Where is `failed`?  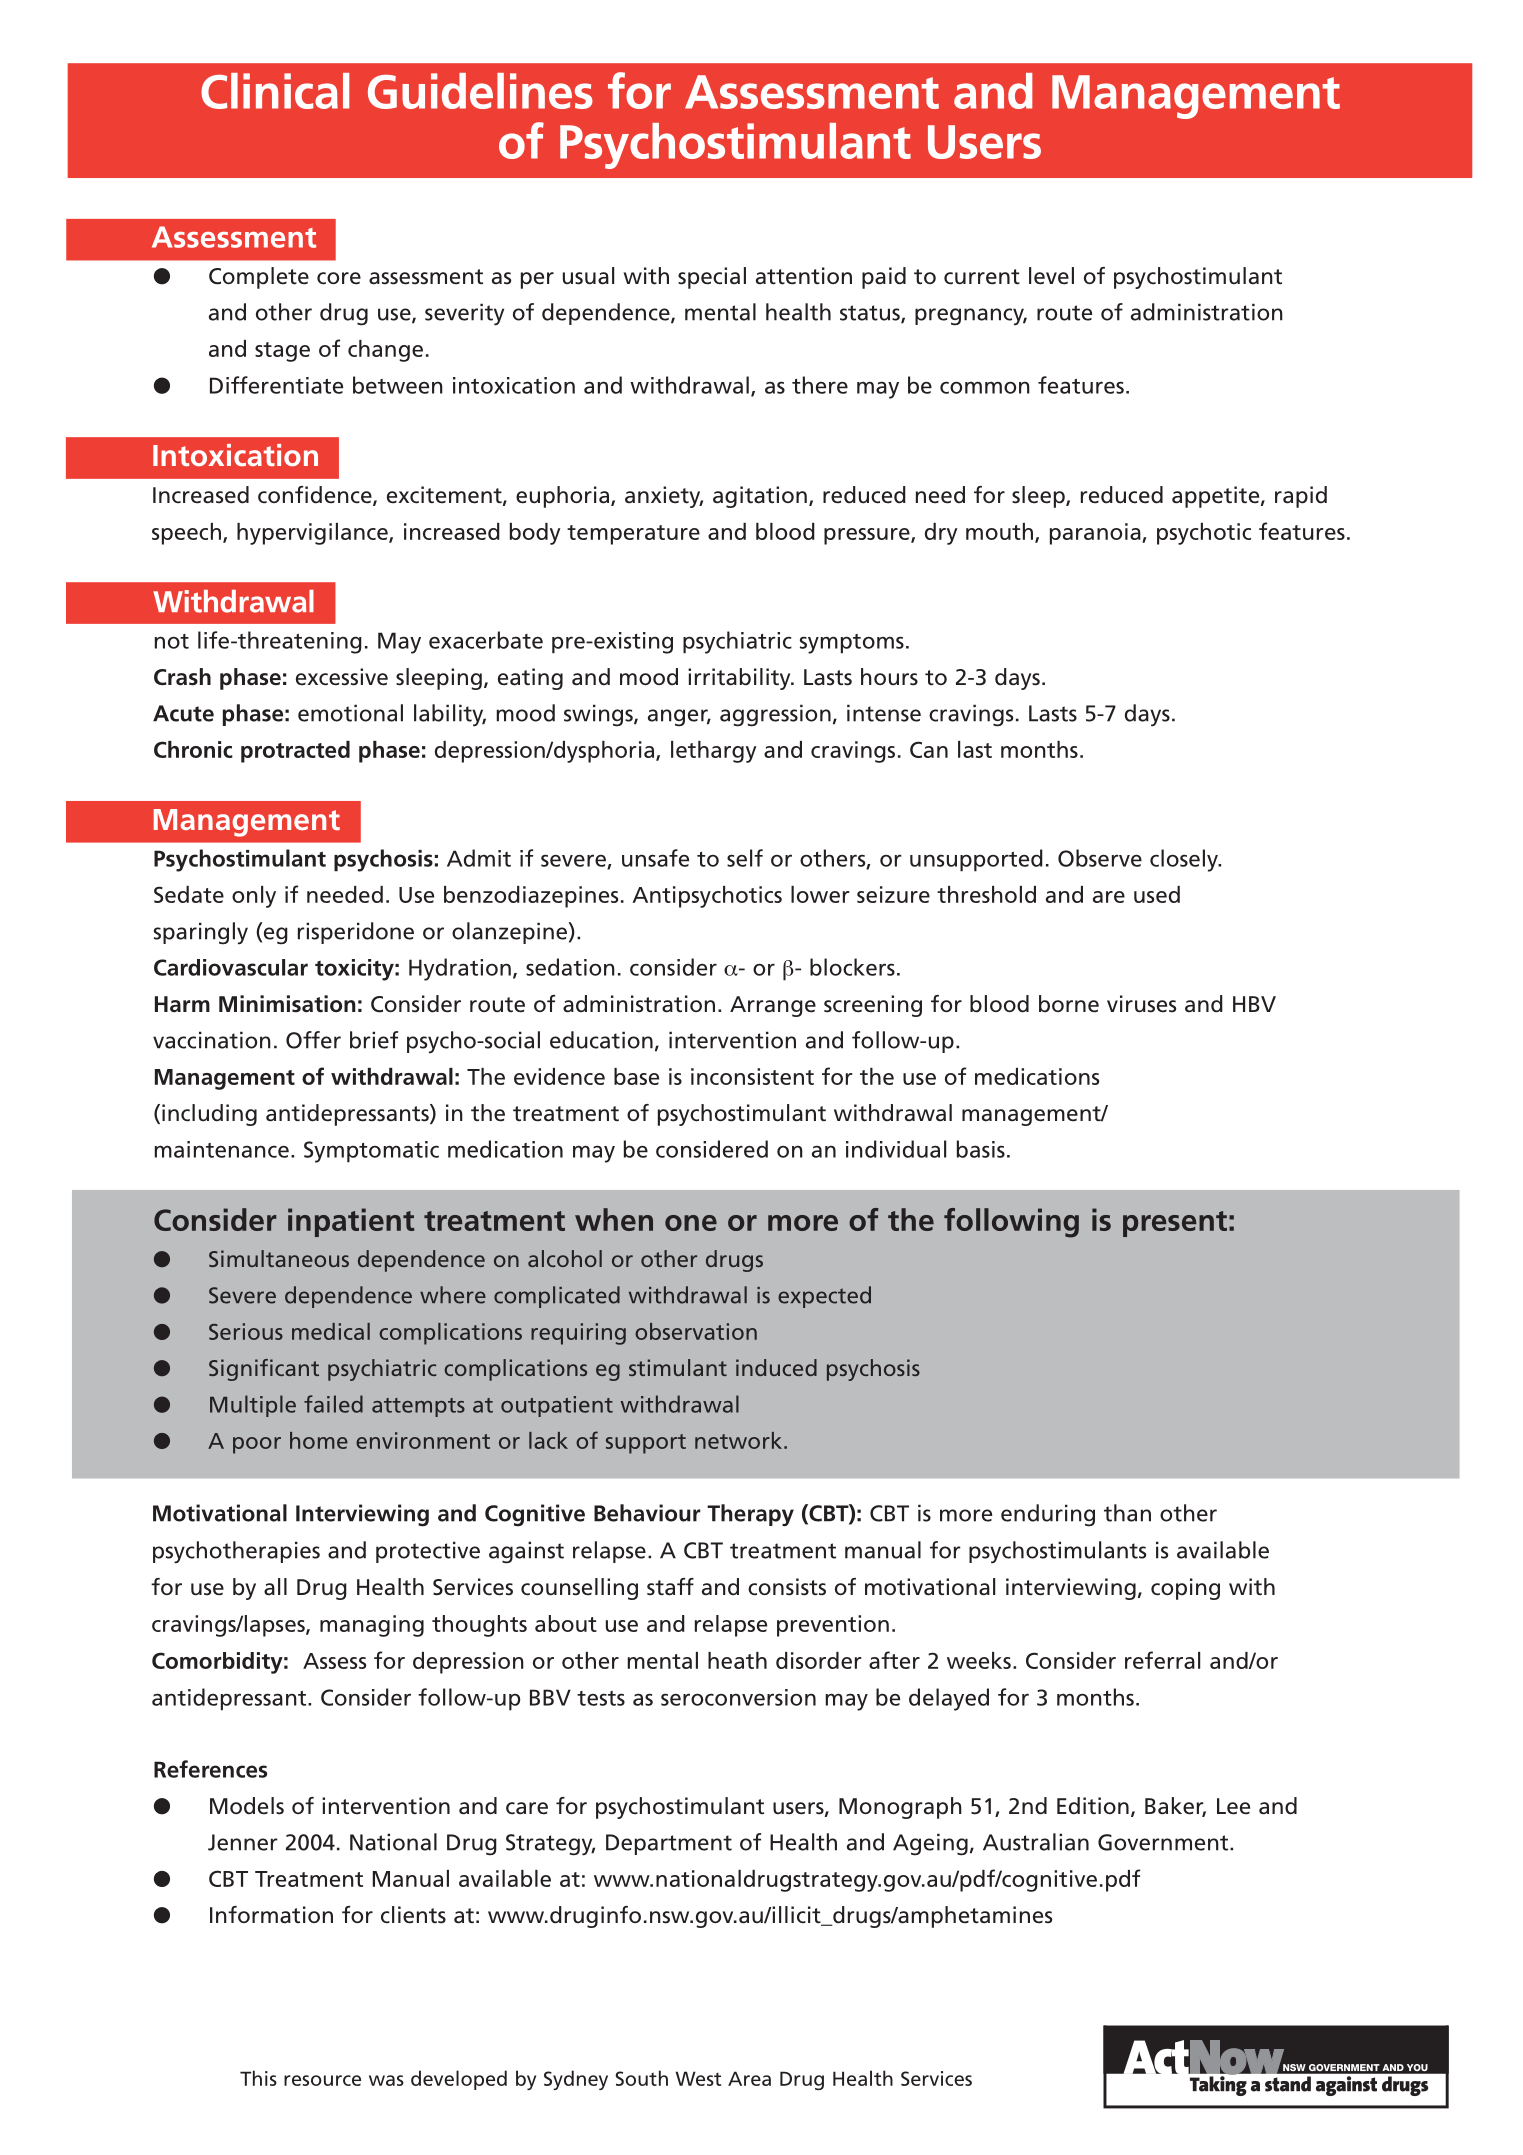 failed is located at coordinates (333, 1404).
